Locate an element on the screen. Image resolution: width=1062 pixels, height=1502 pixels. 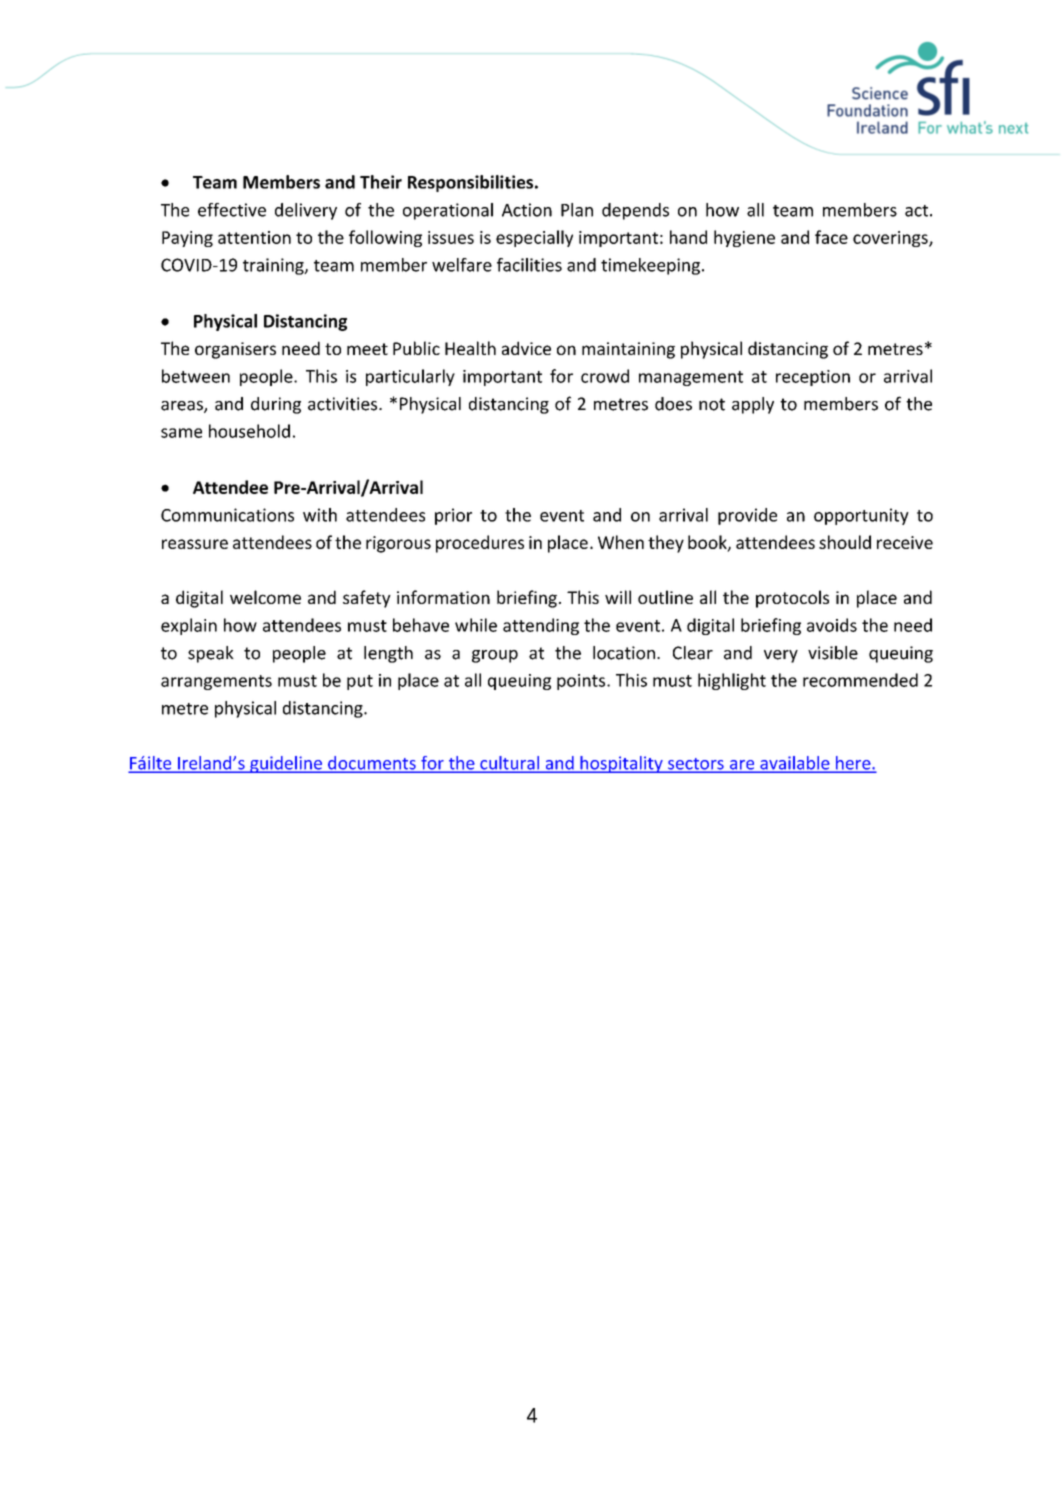
face is located at coordinates (831, 237).
